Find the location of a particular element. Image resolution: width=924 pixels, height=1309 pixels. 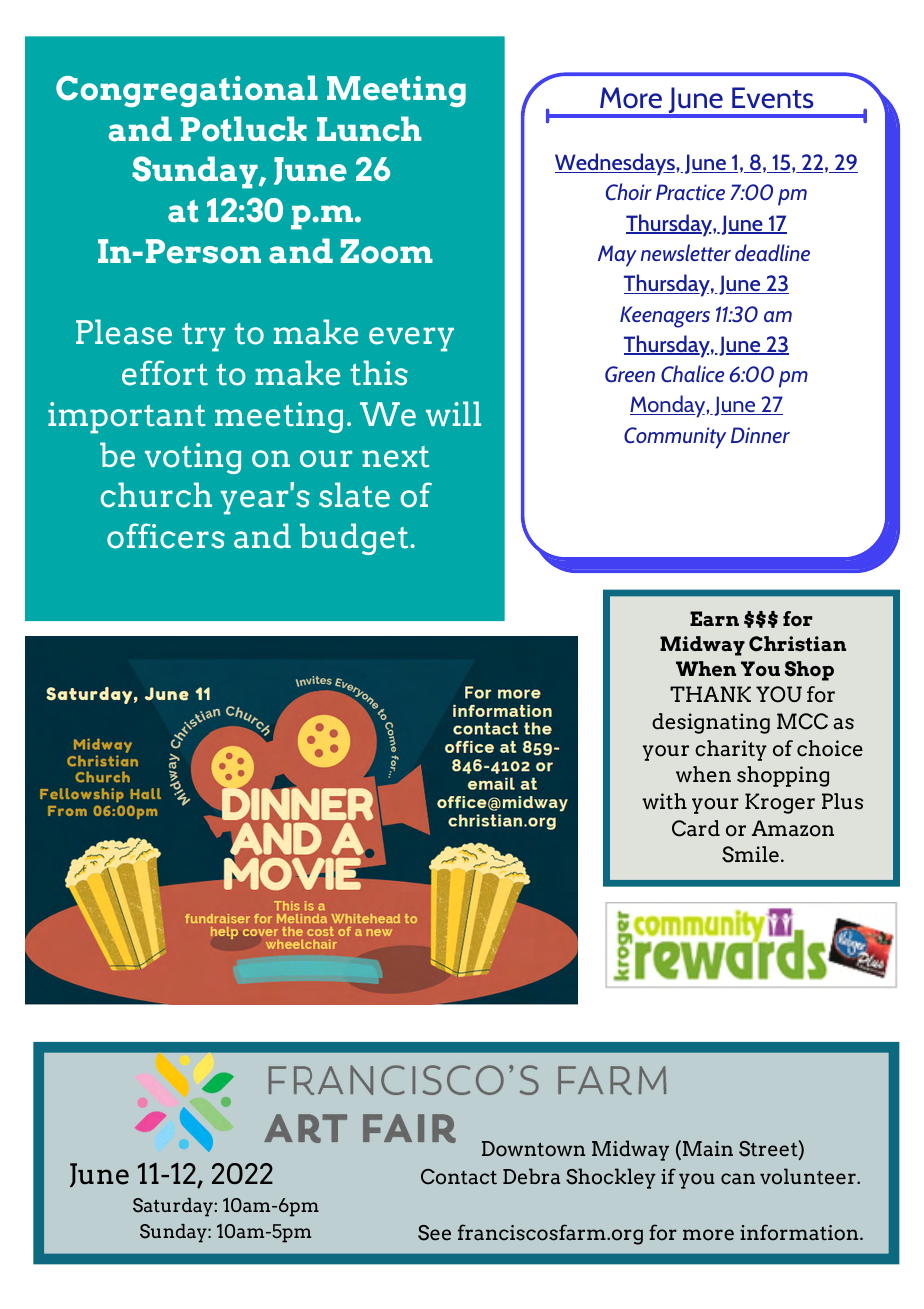

Dinner is located at coordinates (760, 435).
